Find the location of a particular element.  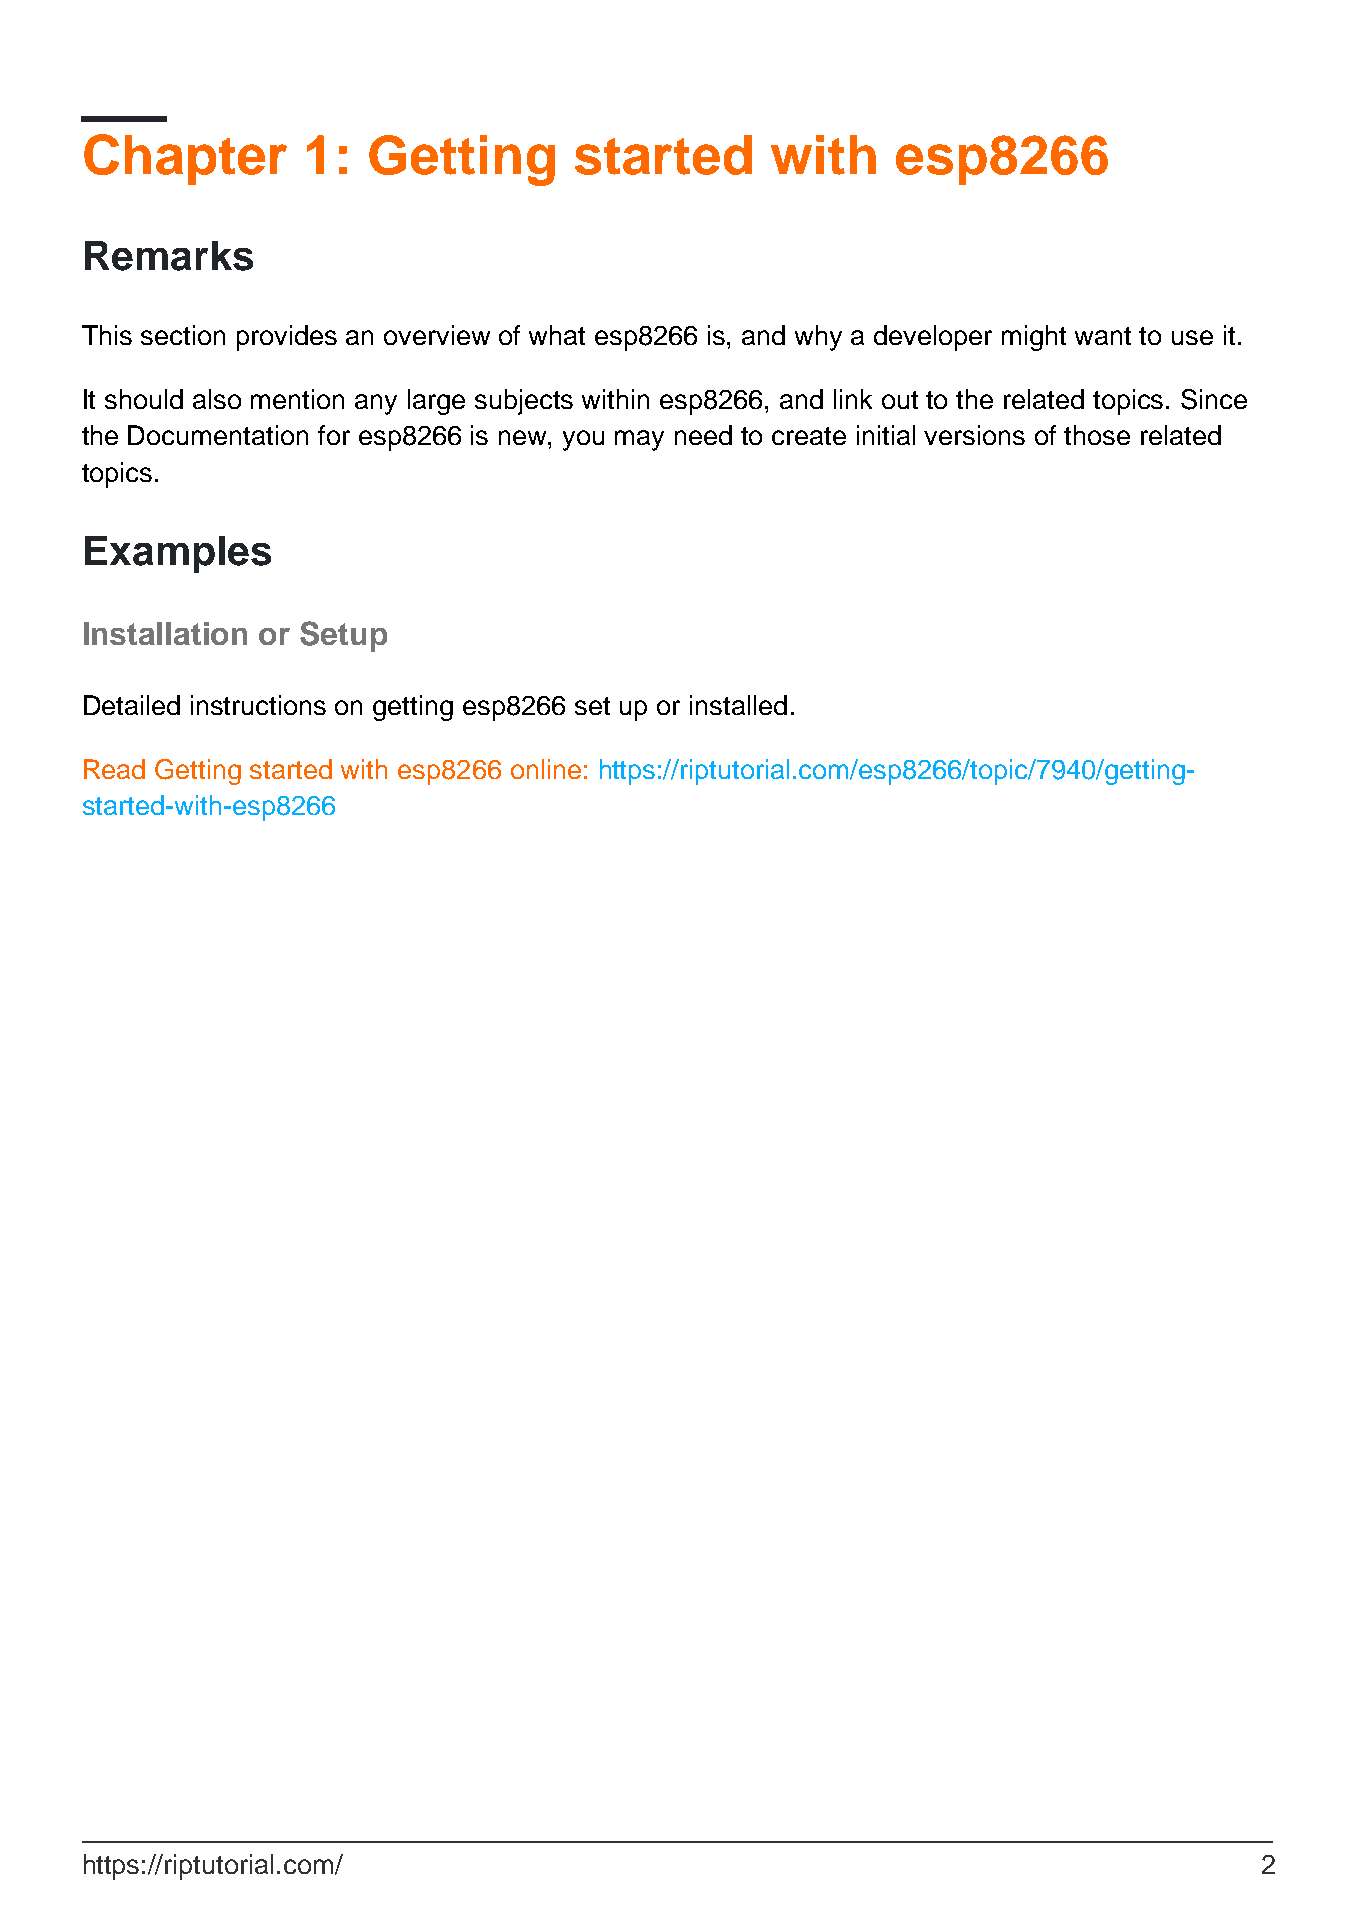

Examples is located at coordinates (178, 554).
